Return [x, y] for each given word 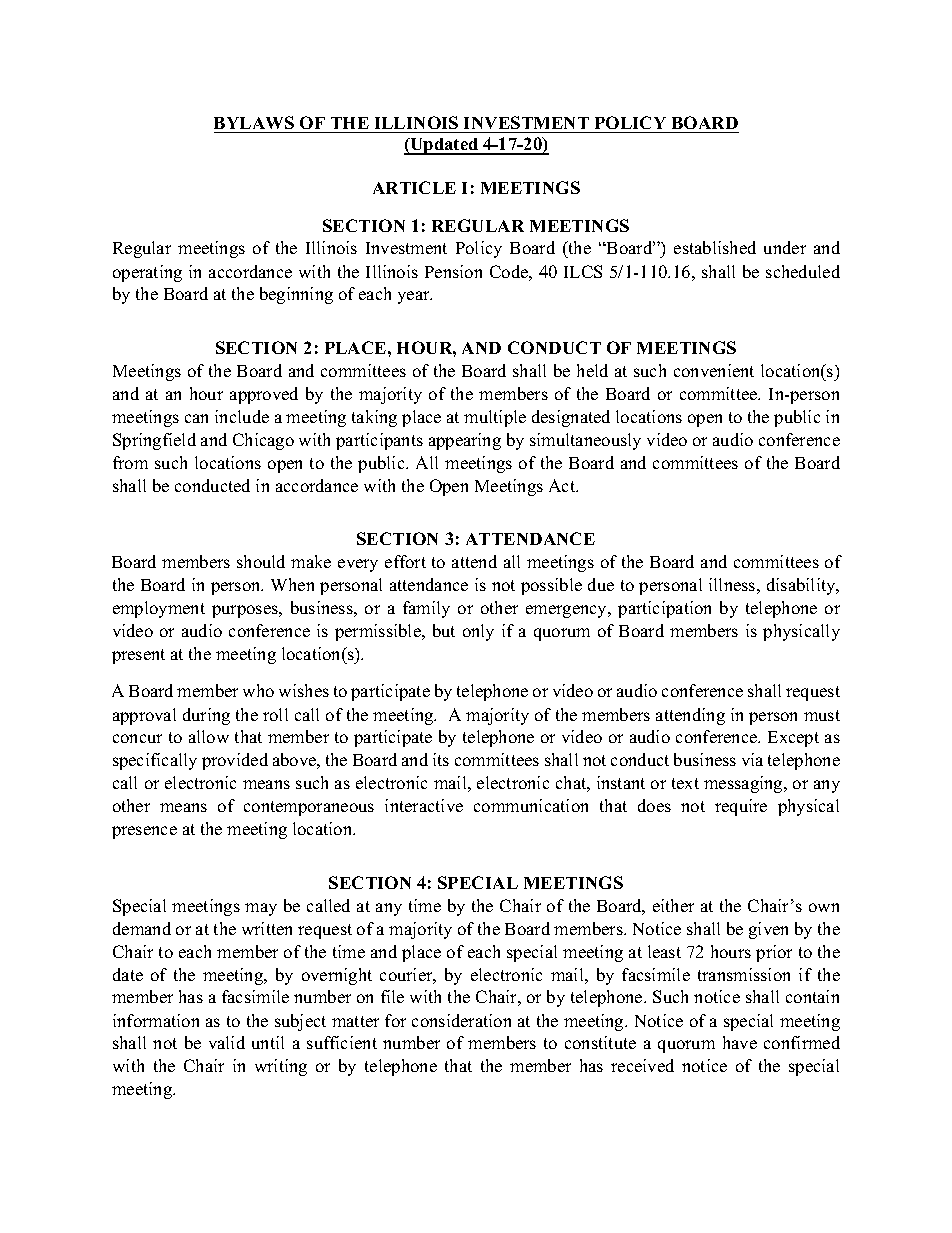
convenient [714, 370]
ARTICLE [414, 187]
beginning [296, 295]
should [261, 561]
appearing [465, 441]
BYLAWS [254, 122]
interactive [424, 805]
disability [802, 586]
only [478, 632]
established [715, 247]
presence [144, 832]
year [415, 297]
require [741, 807]
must [822, 715]
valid [227, 1042]
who [258, 690]
